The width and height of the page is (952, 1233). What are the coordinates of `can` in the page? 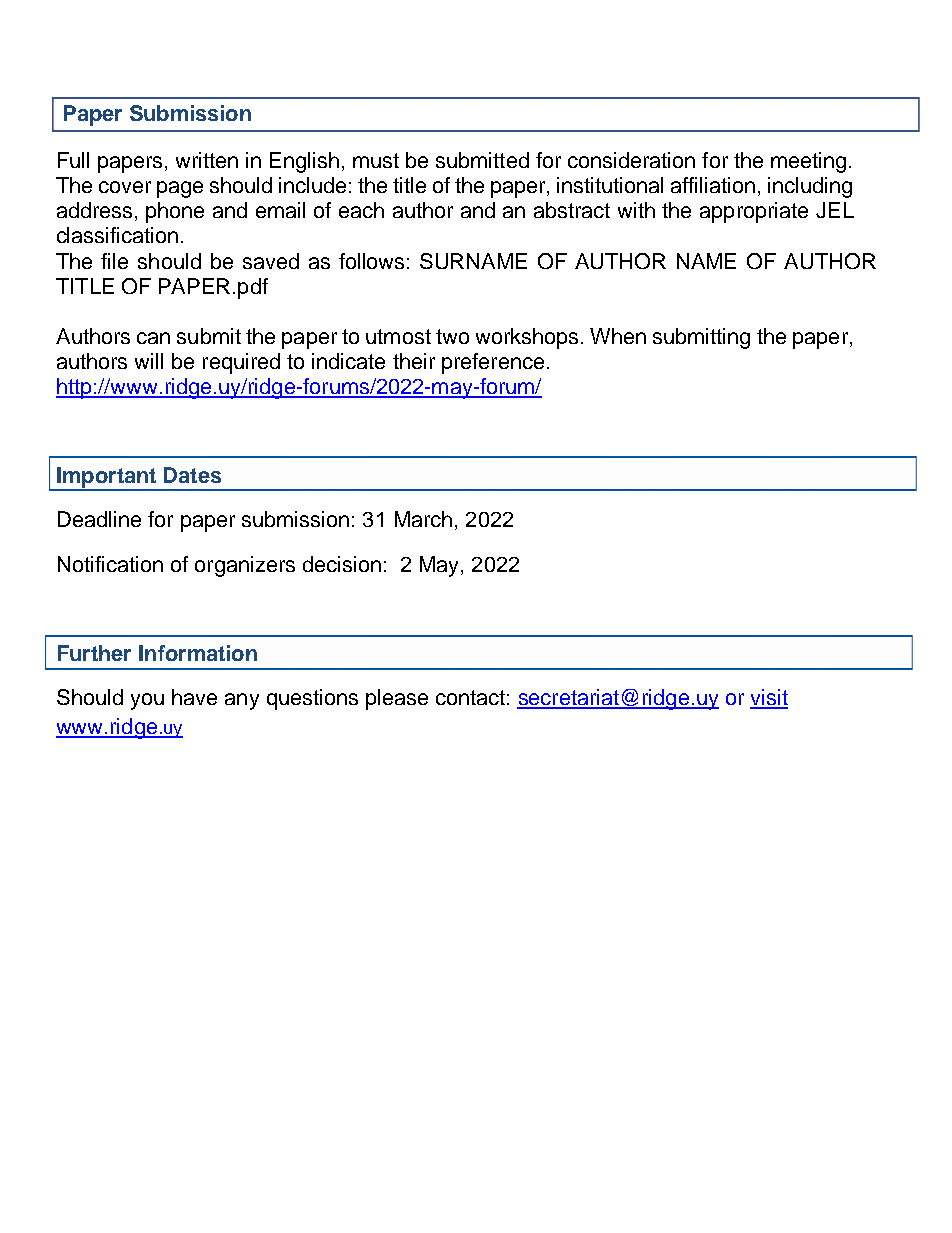 It's located at (153, 338).
